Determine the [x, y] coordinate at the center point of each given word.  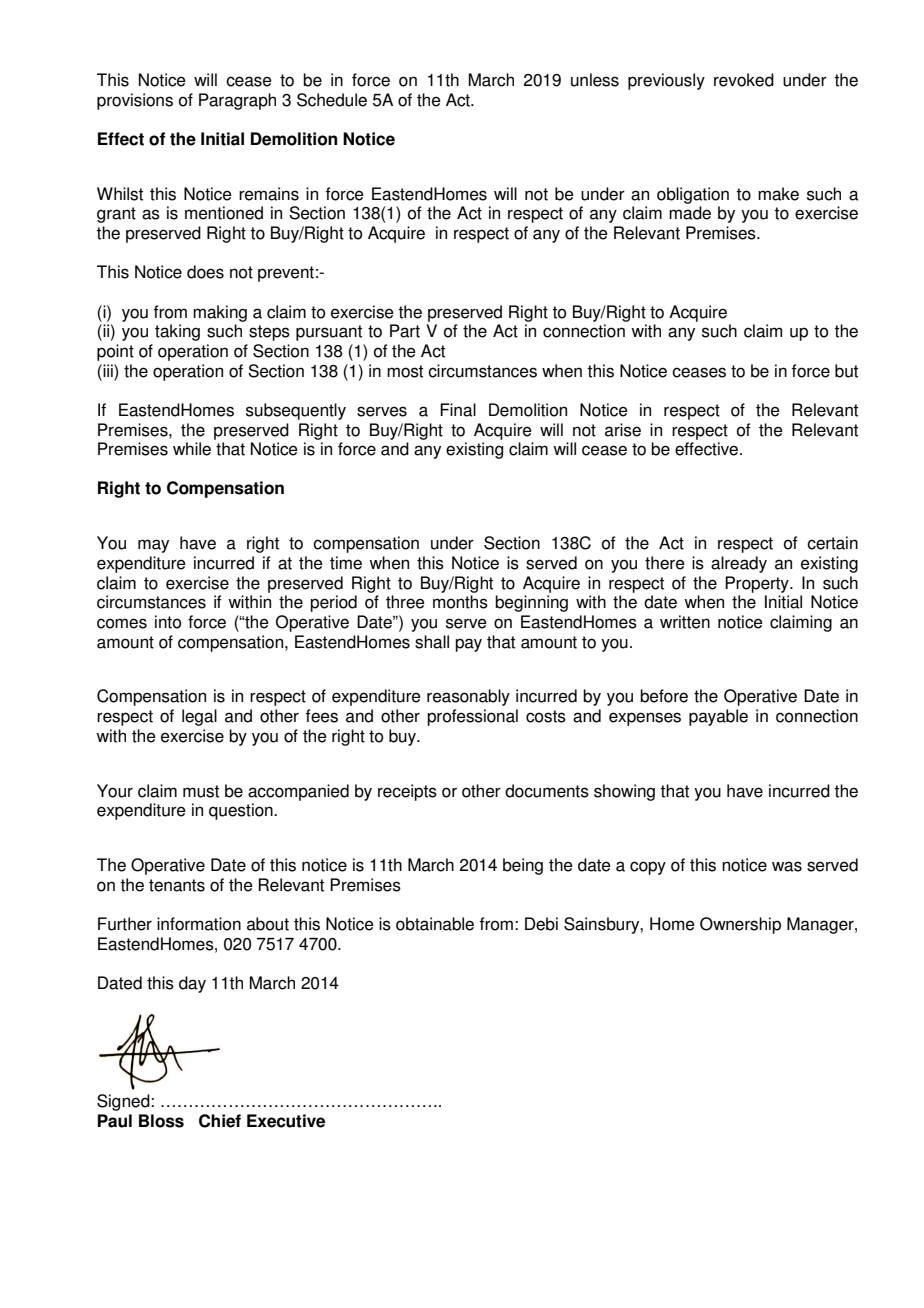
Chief [220, 1121]
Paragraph [237, 101]
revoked [744, 80]
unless [595, 80]
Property [758, 584]
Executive [286, 1121]
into [168, 622]
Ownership [740, 925]
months [460, 602]
